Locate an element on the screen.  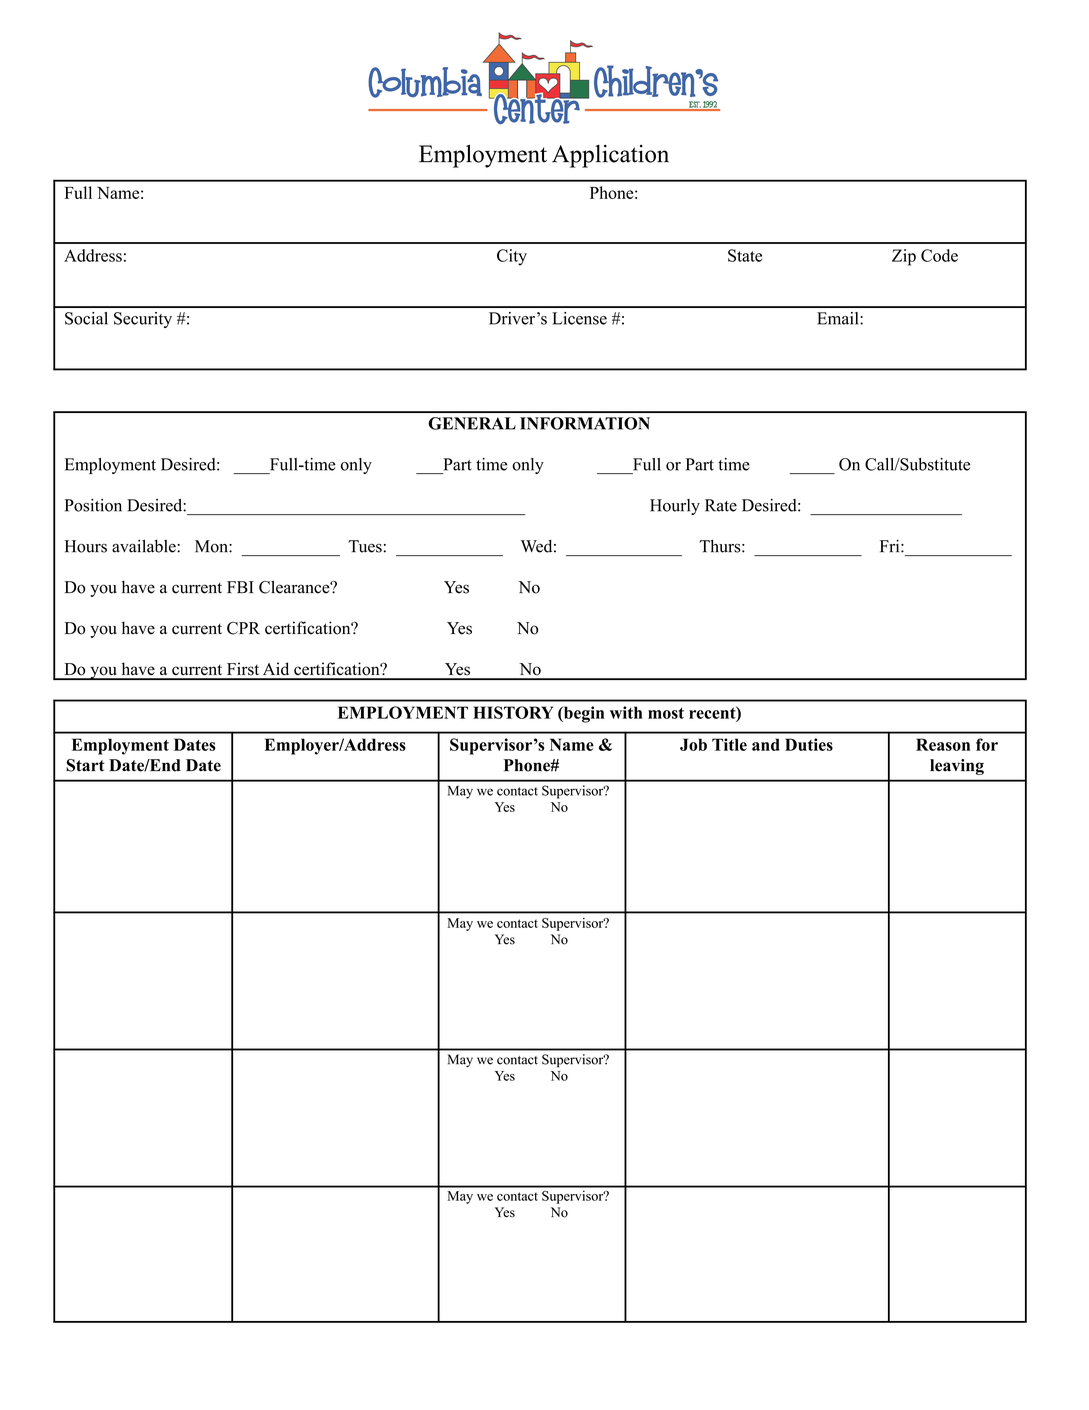
City is located at coordinates (512, 257).
